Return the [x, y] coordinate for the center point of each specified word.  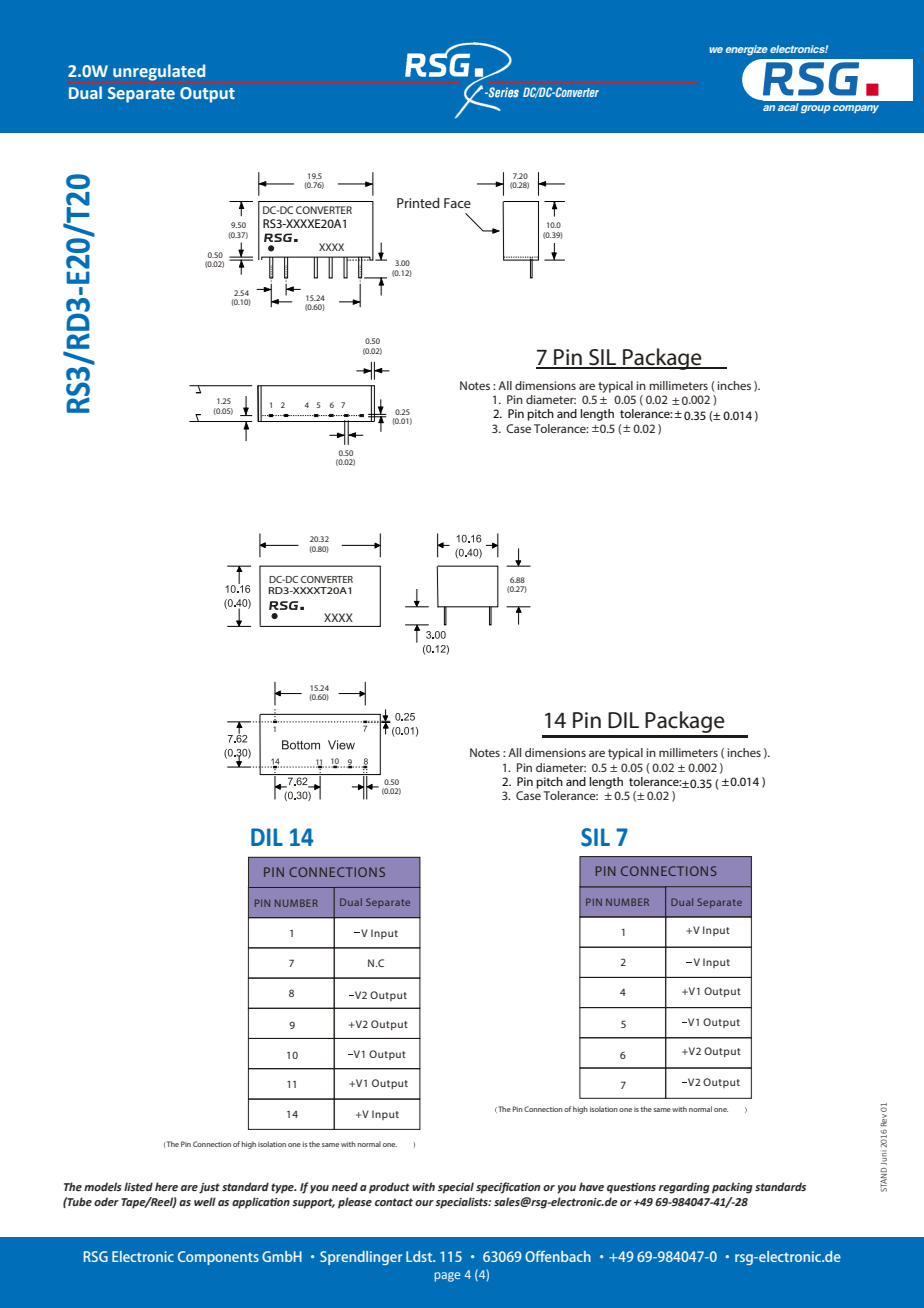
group [816, 109]
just [209, 1188]
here [166, 1186]
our [424, 1203]
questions [631, 1188]
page [447, 1277]
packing [732, 1188]
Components [218, 1258]
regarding [684, 1188]
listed [138, 1186]
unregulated [159, 72]
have [591, 1186]
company [856, 109]
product [389, 1188]
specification [508, 1188]
